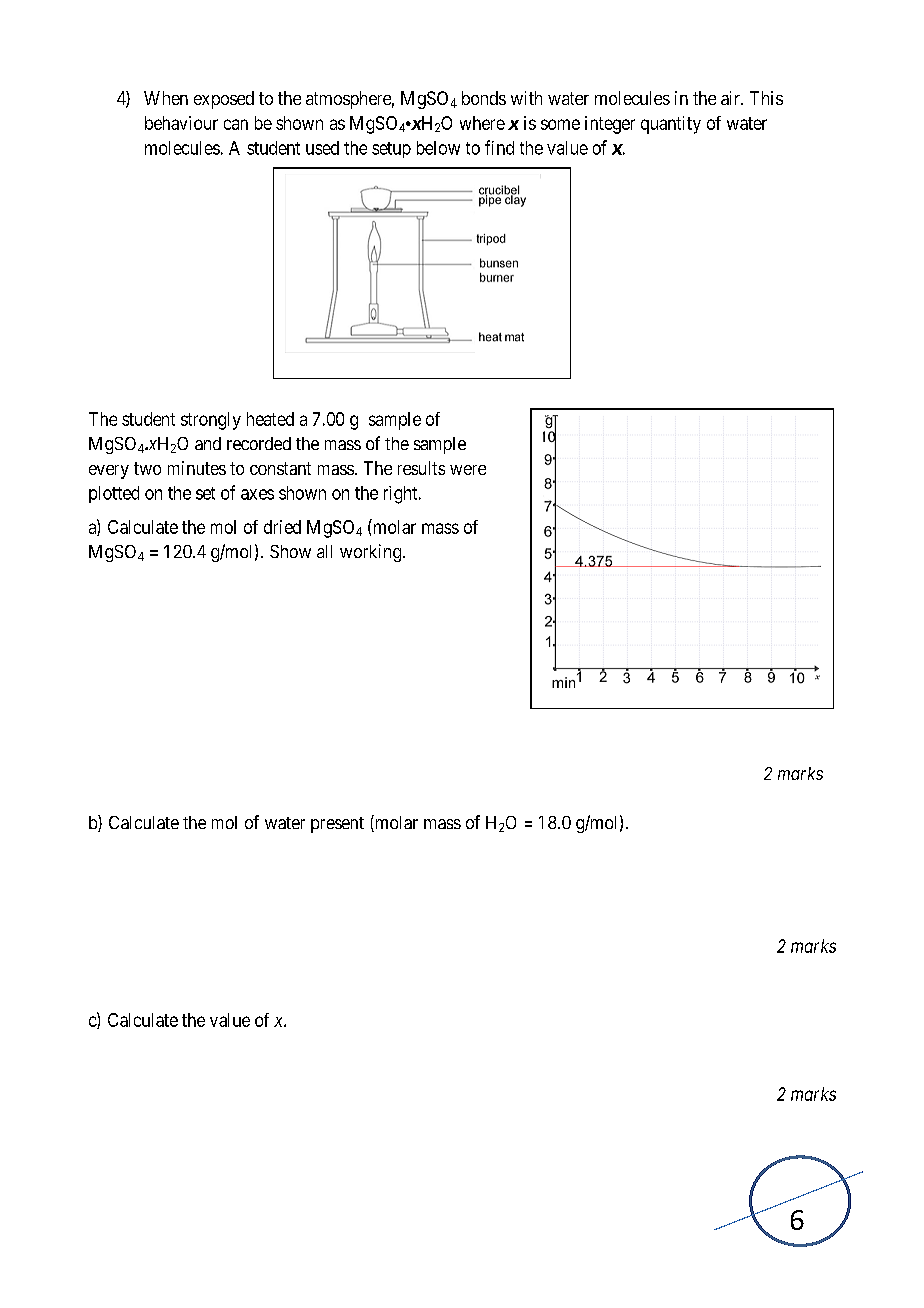 The image size is (924, 1308). I want to click on all, so click(324, 551).
